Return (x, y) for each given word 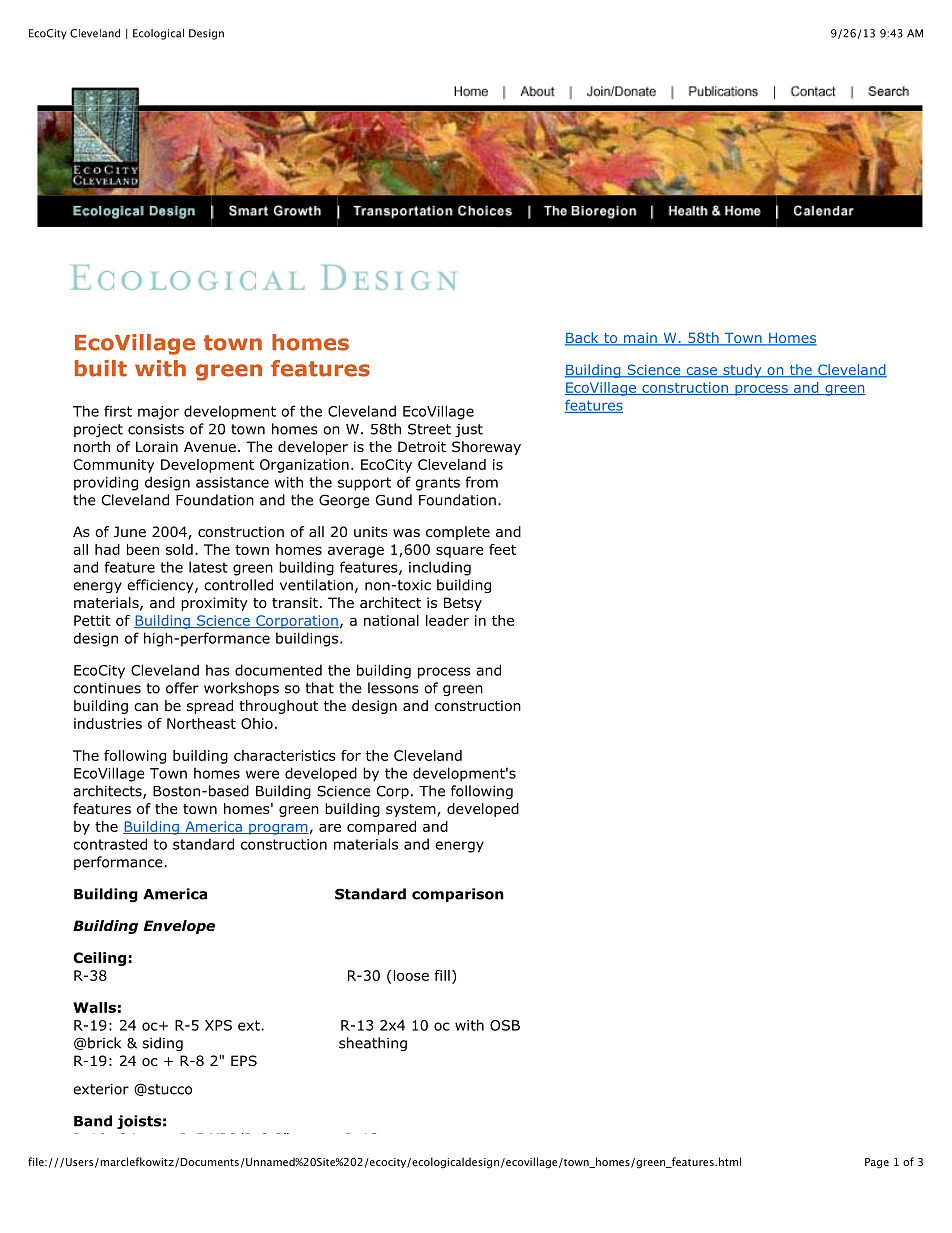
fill (442, 975)
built (101, 368)
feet (502, 549)
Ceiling (99, 959)
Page (877, 1163)
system (412, 810)
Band (93, 1121)
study (742, 371)
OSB (505, 1025)
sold (179, 549)
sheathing (373, 1044)
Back (583, 339)
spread (210, 707)
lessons (393, 688)
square (460, 552)
